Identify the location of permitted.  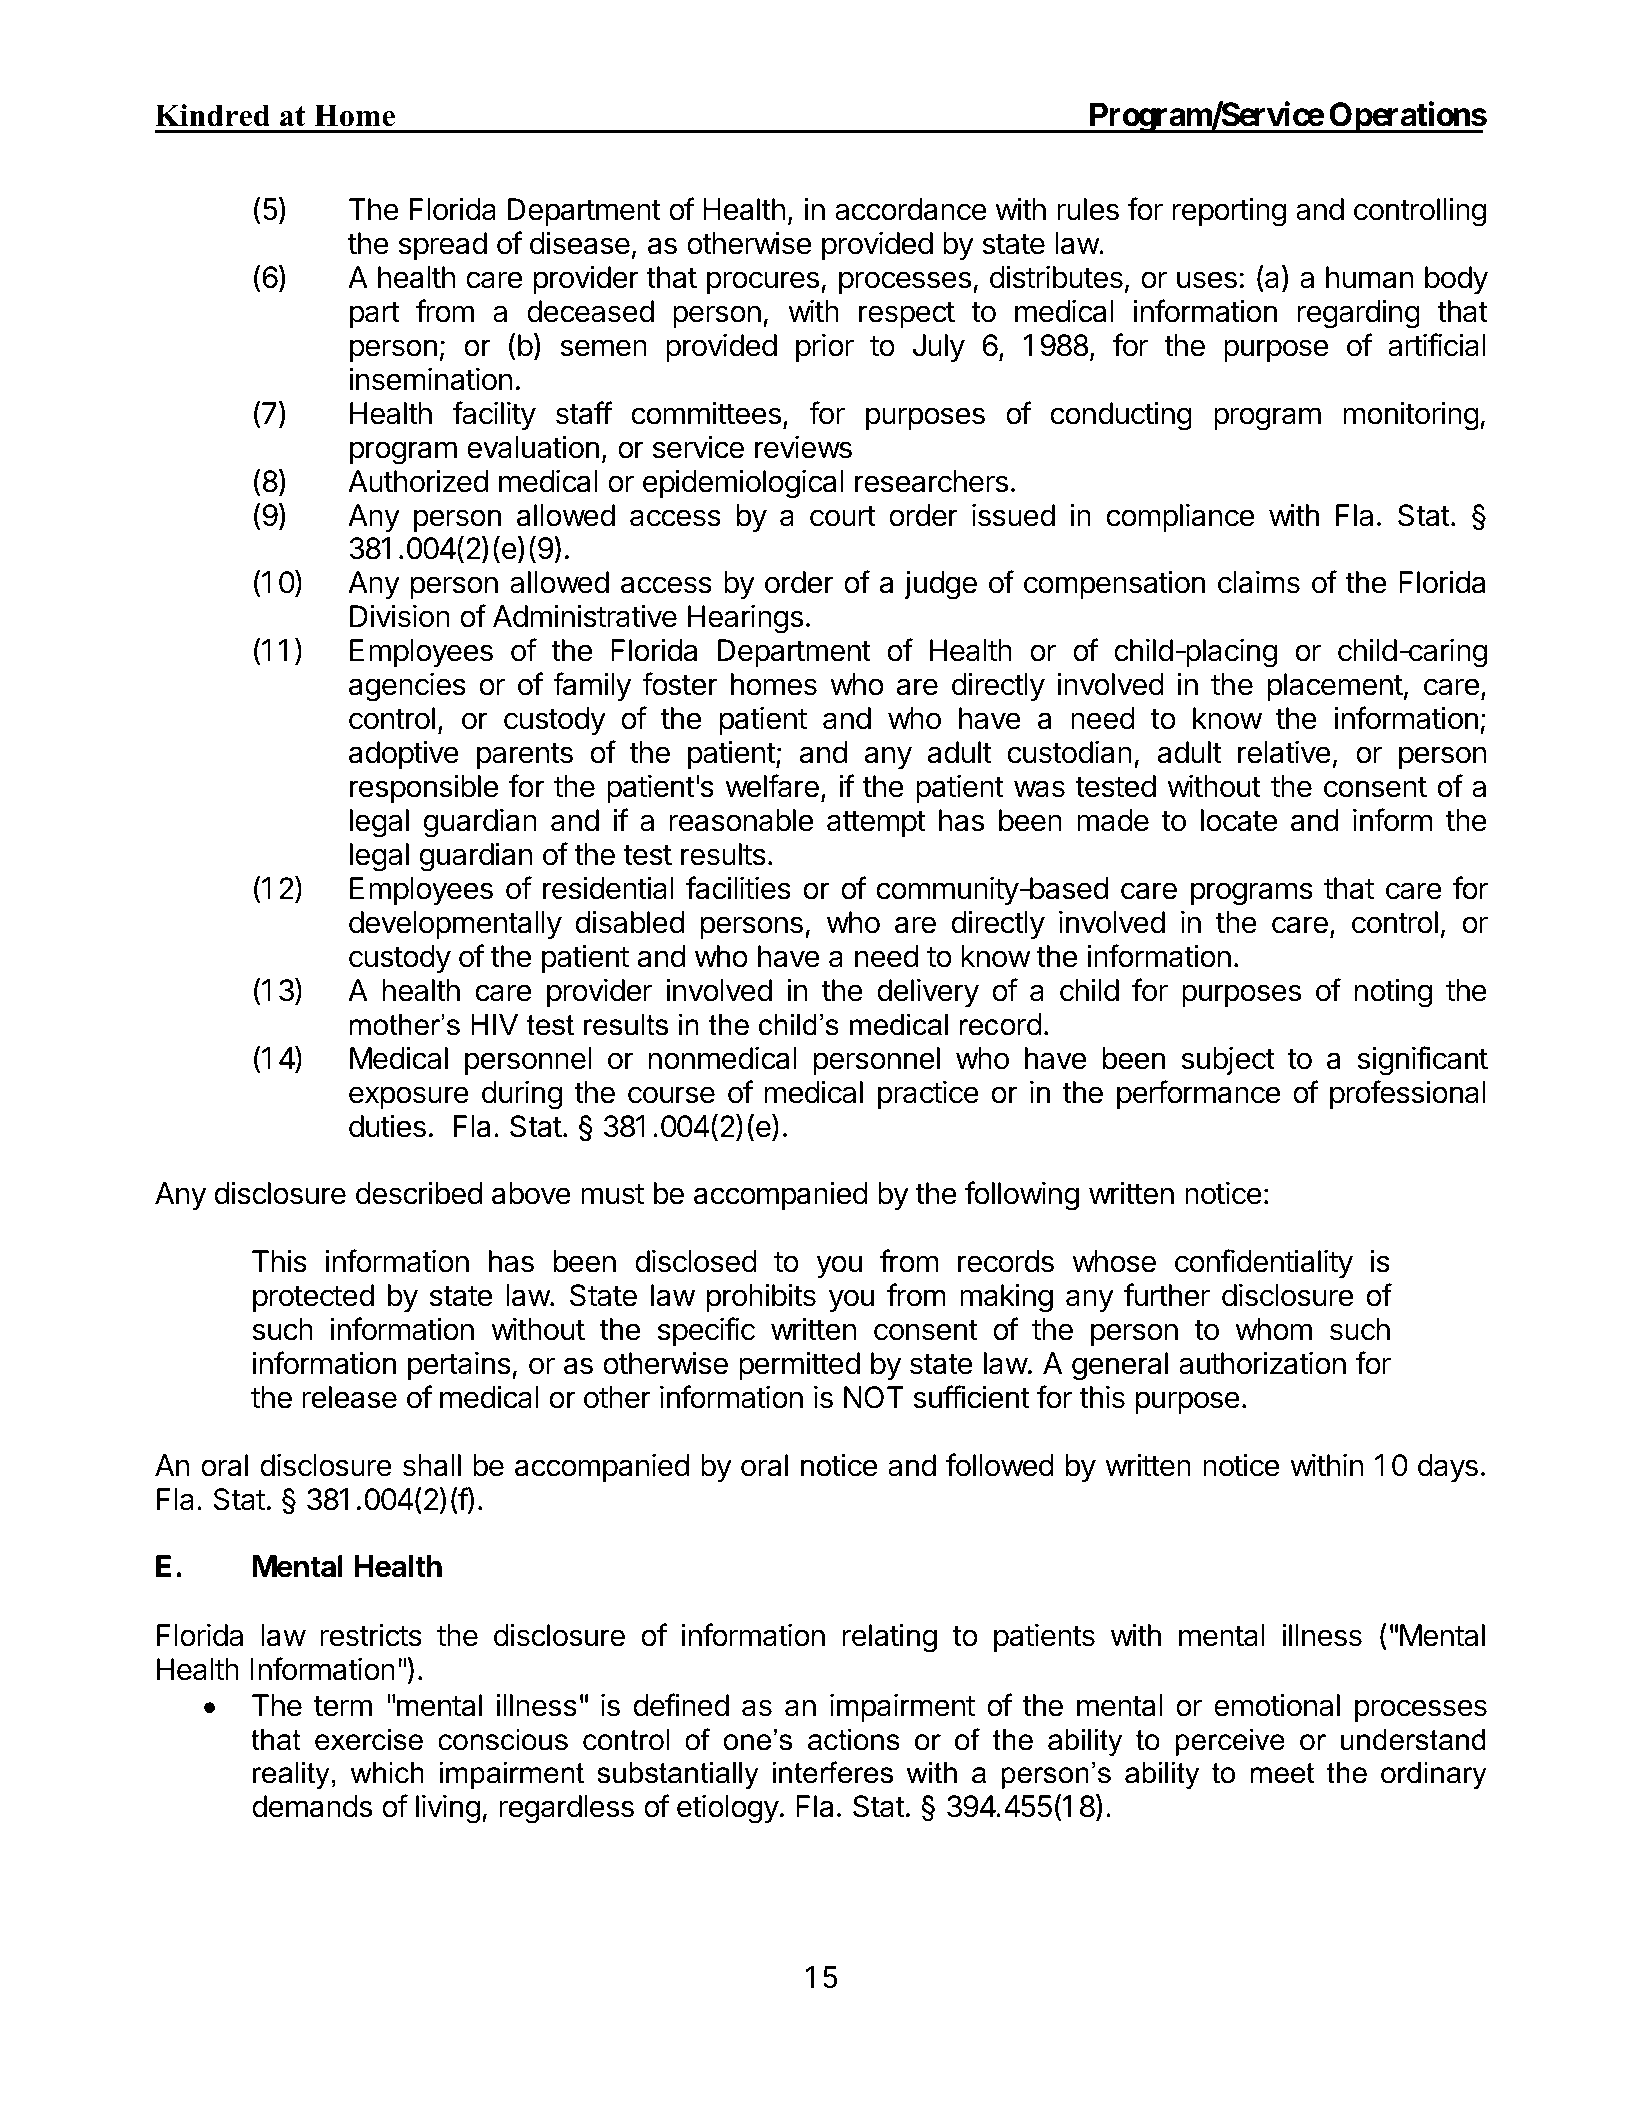
(799, 1365).
